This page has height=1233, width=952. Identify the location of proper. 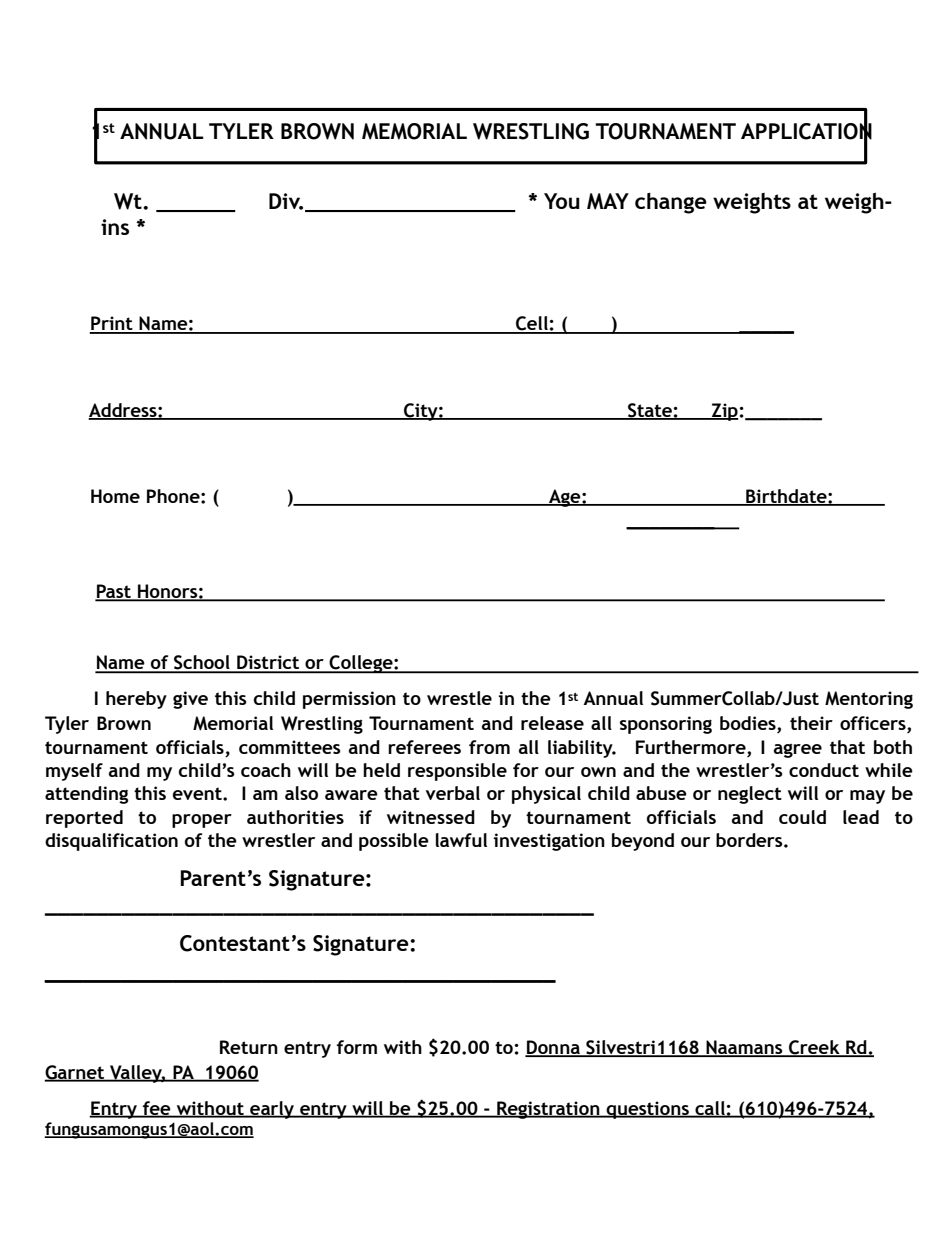
(202, 821).
